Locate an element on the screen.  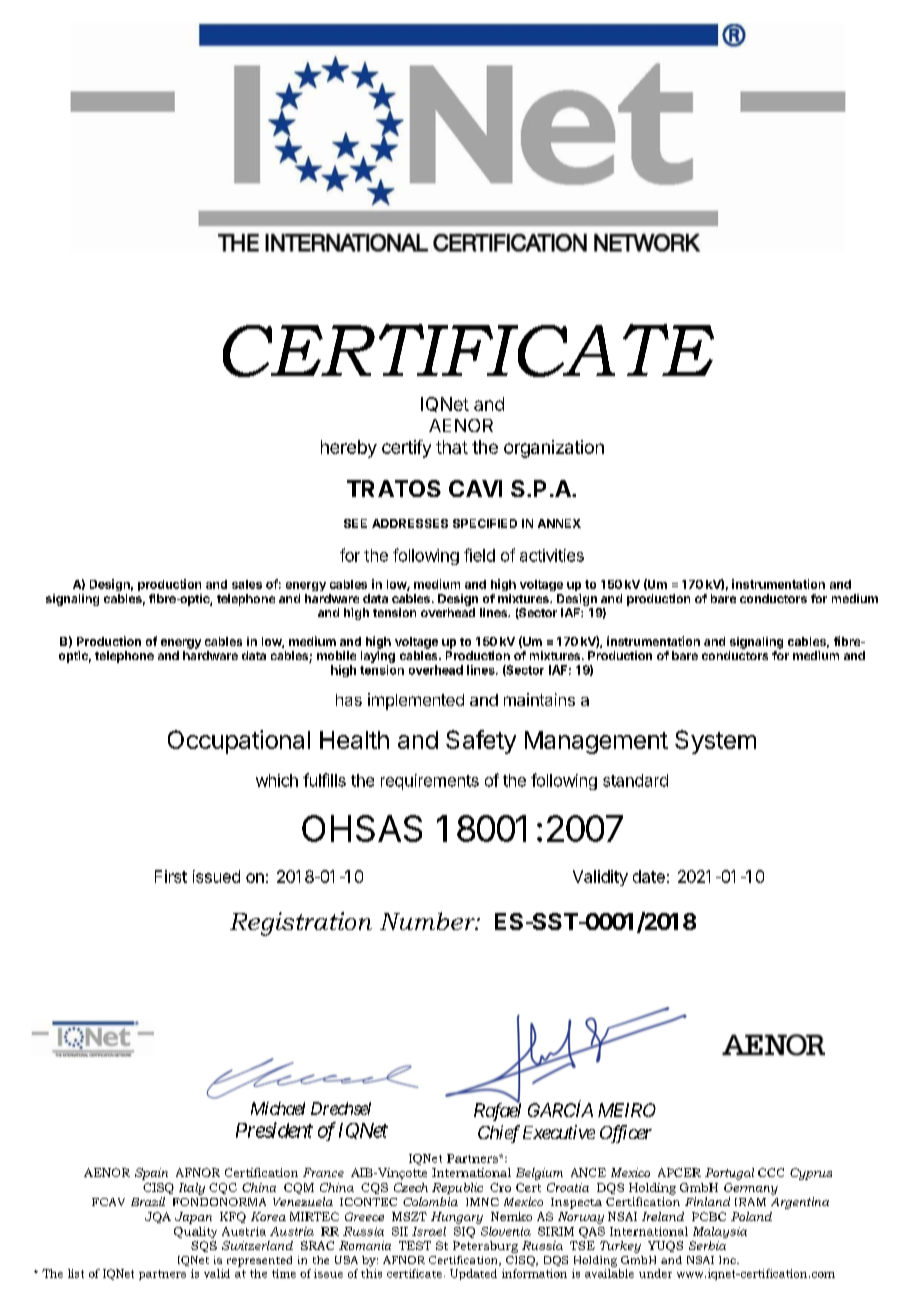
Occupational is located at coordinates (239, 742).
